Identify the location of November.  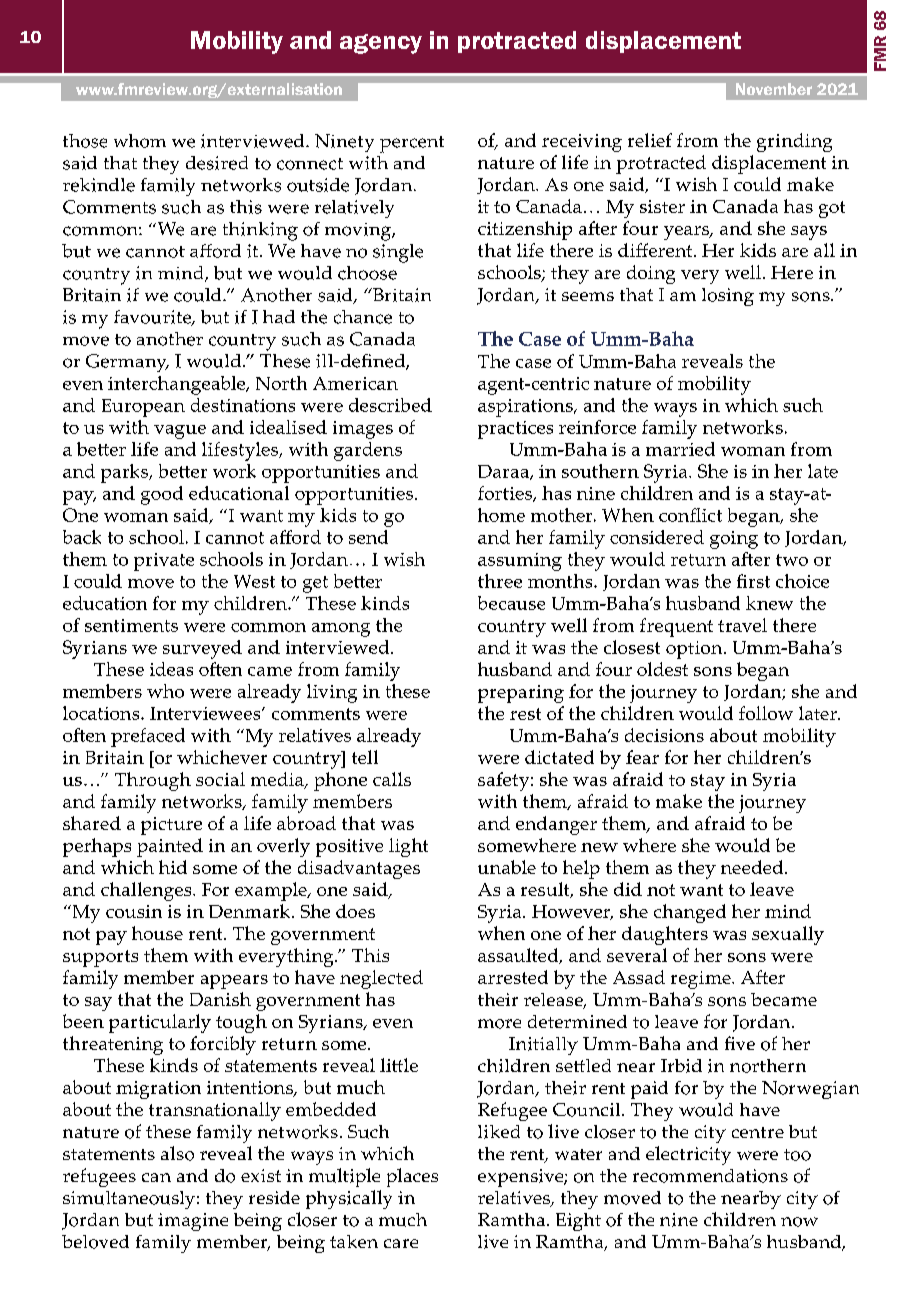
(774, 89).
